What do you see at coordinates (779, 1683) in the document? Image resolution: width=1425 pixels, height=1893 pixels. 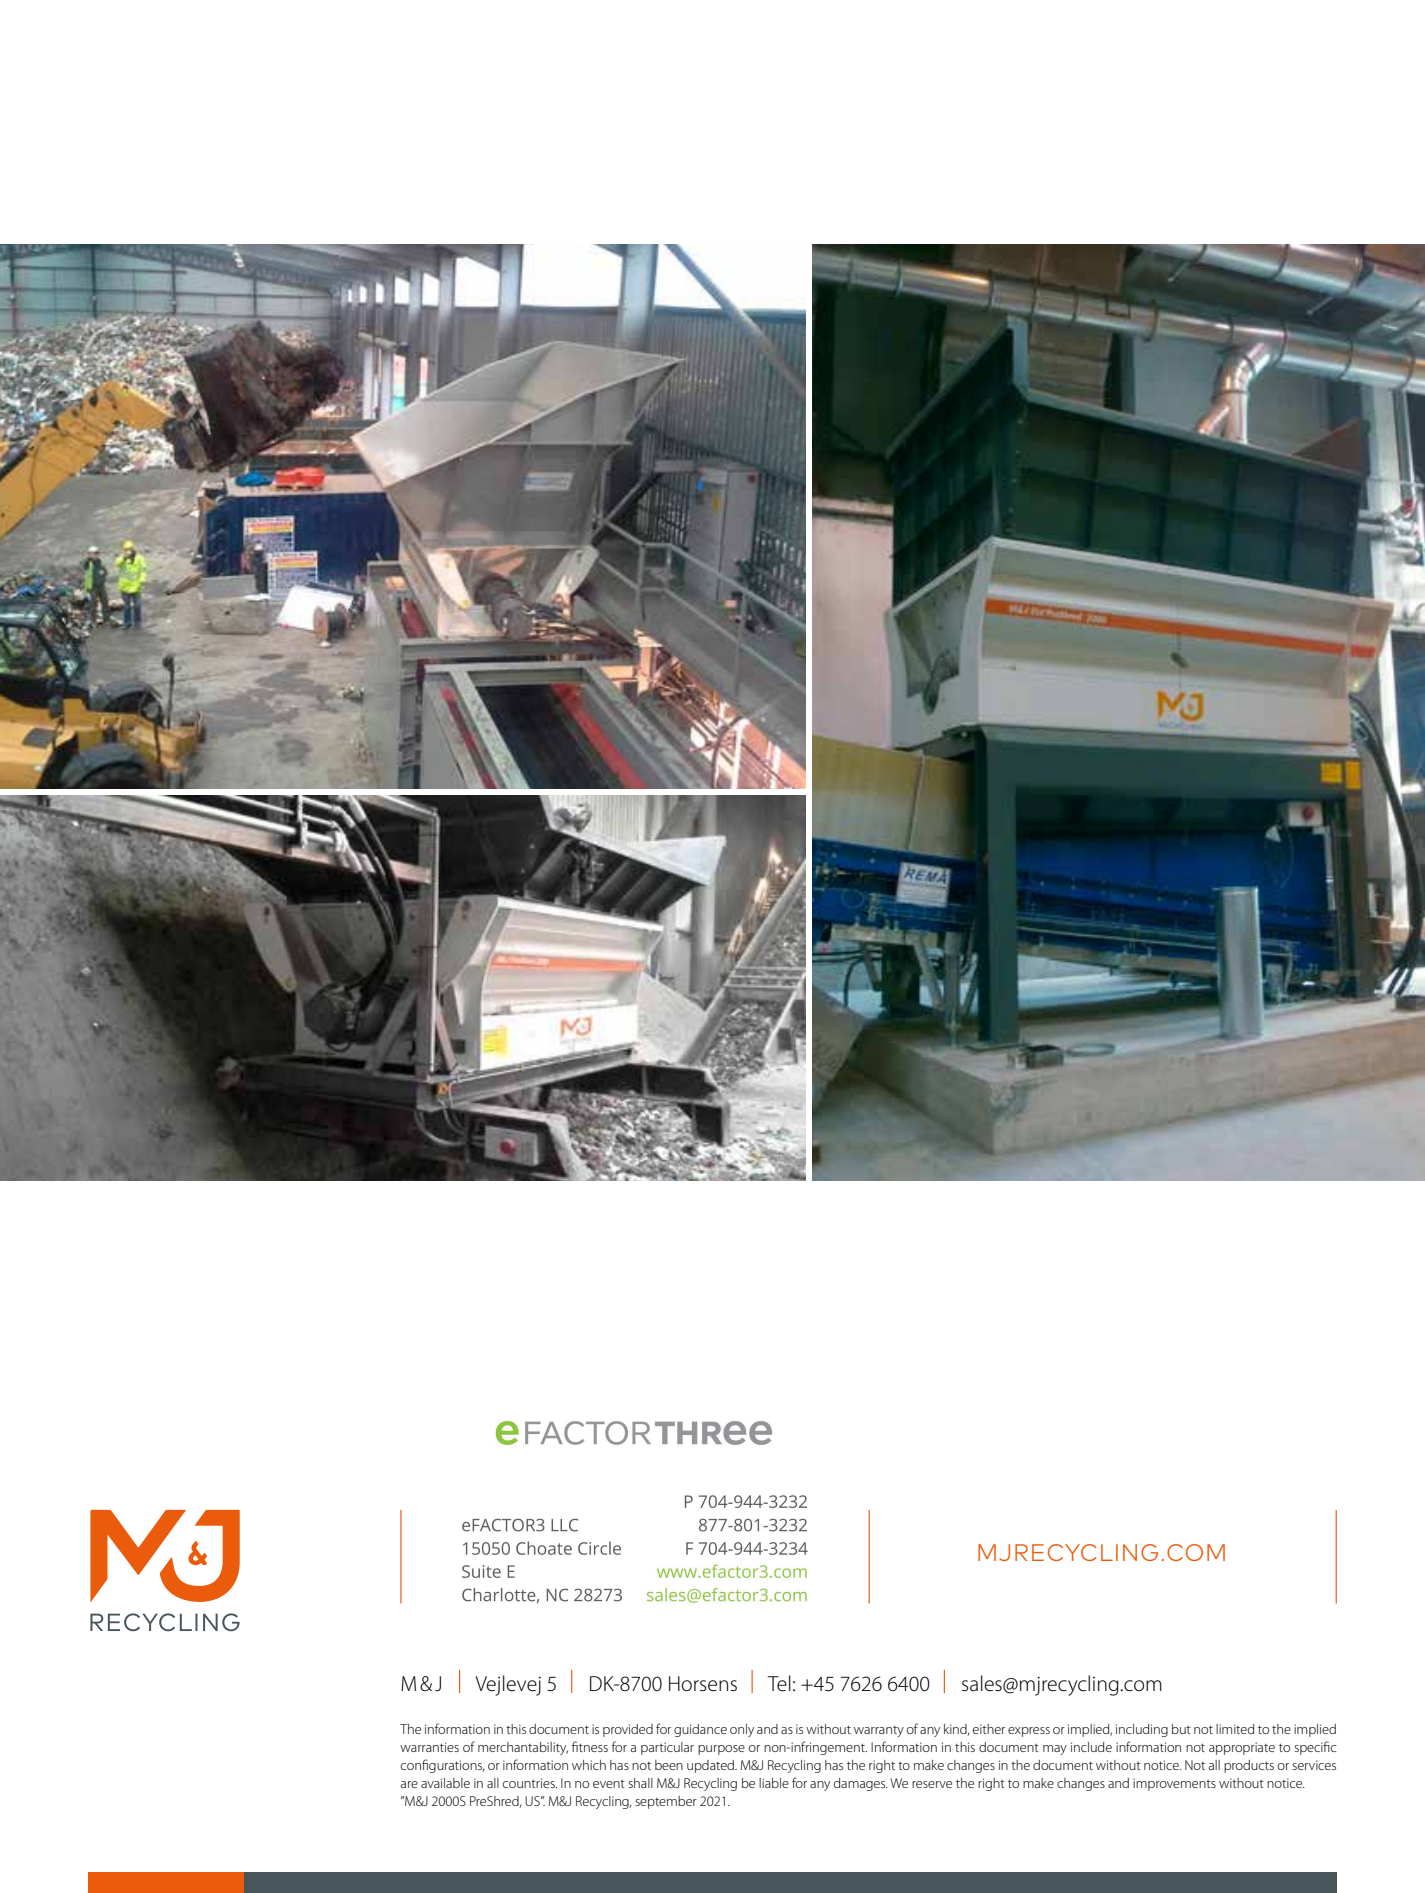 I see `Tel` at bounding box center [779, 1683].
